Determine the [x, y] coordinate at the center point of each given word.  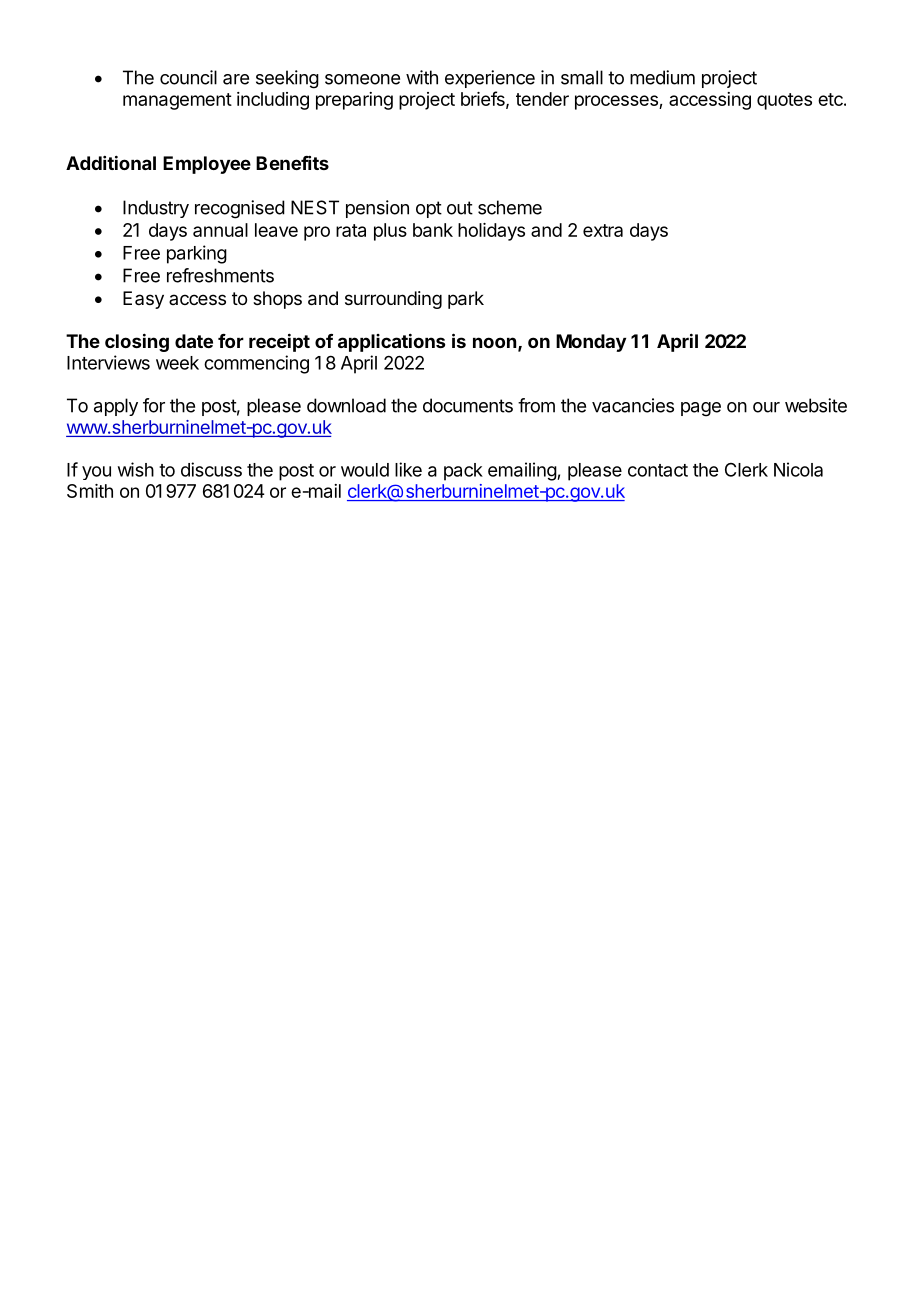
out [460, 208]
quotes [784, 101]
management [177, 101]
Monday [591, 343]
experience [490, 79]
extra [603, 230]
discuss [211, 469]
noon [494, 342]
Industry [156, 209]
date [194, 341]
